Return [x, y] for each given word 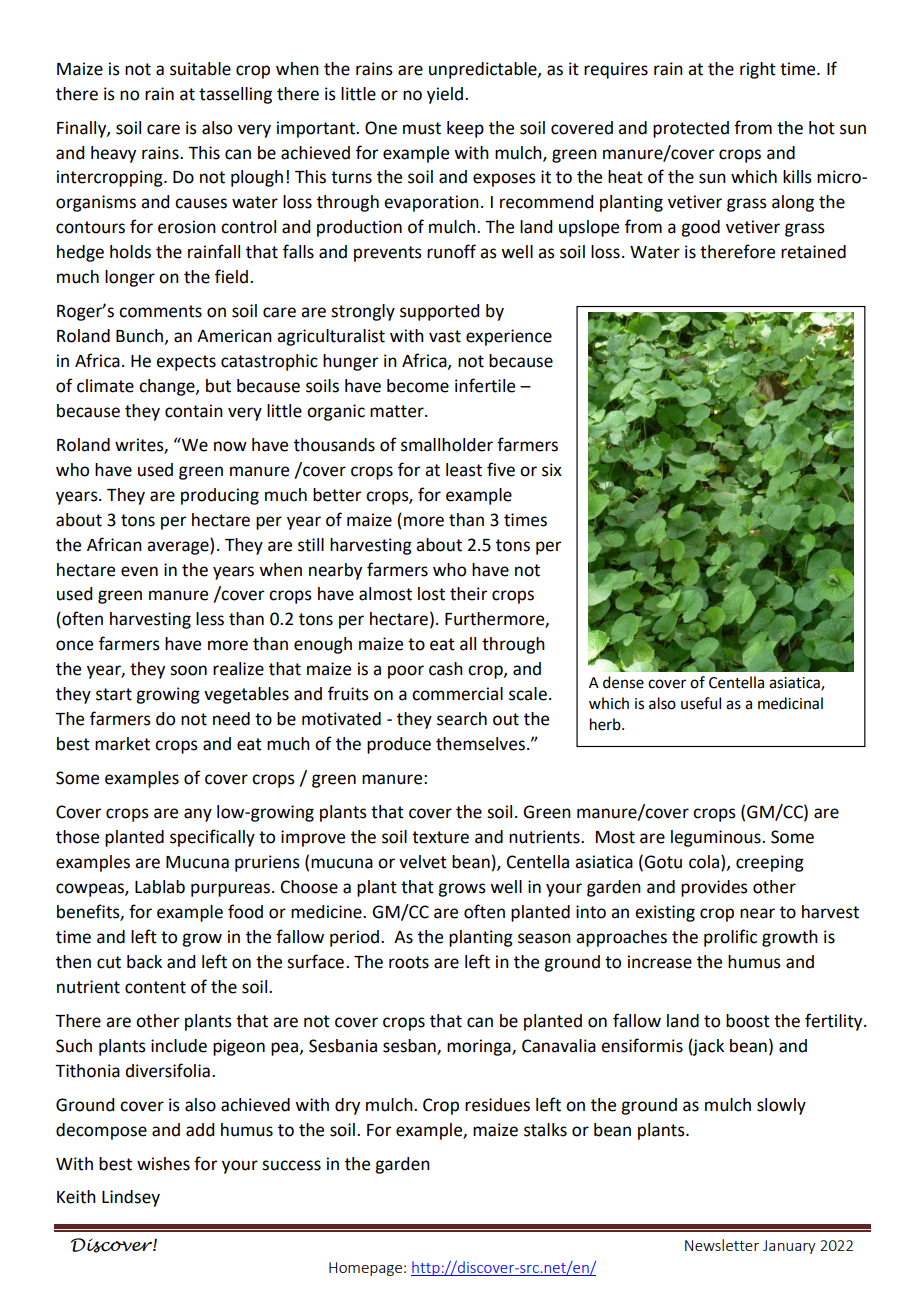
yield [445, 95]
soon [188, 670]
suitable [200, 69]
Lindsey [131, 1198]
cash [446, 669]
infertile [485, 385]
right [758, 70]
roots [409, 962]
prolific [730, 938]
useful [701, 703]
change [168, 387]
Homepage [365, 1269]
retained [813, 252]
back [144, 962]
